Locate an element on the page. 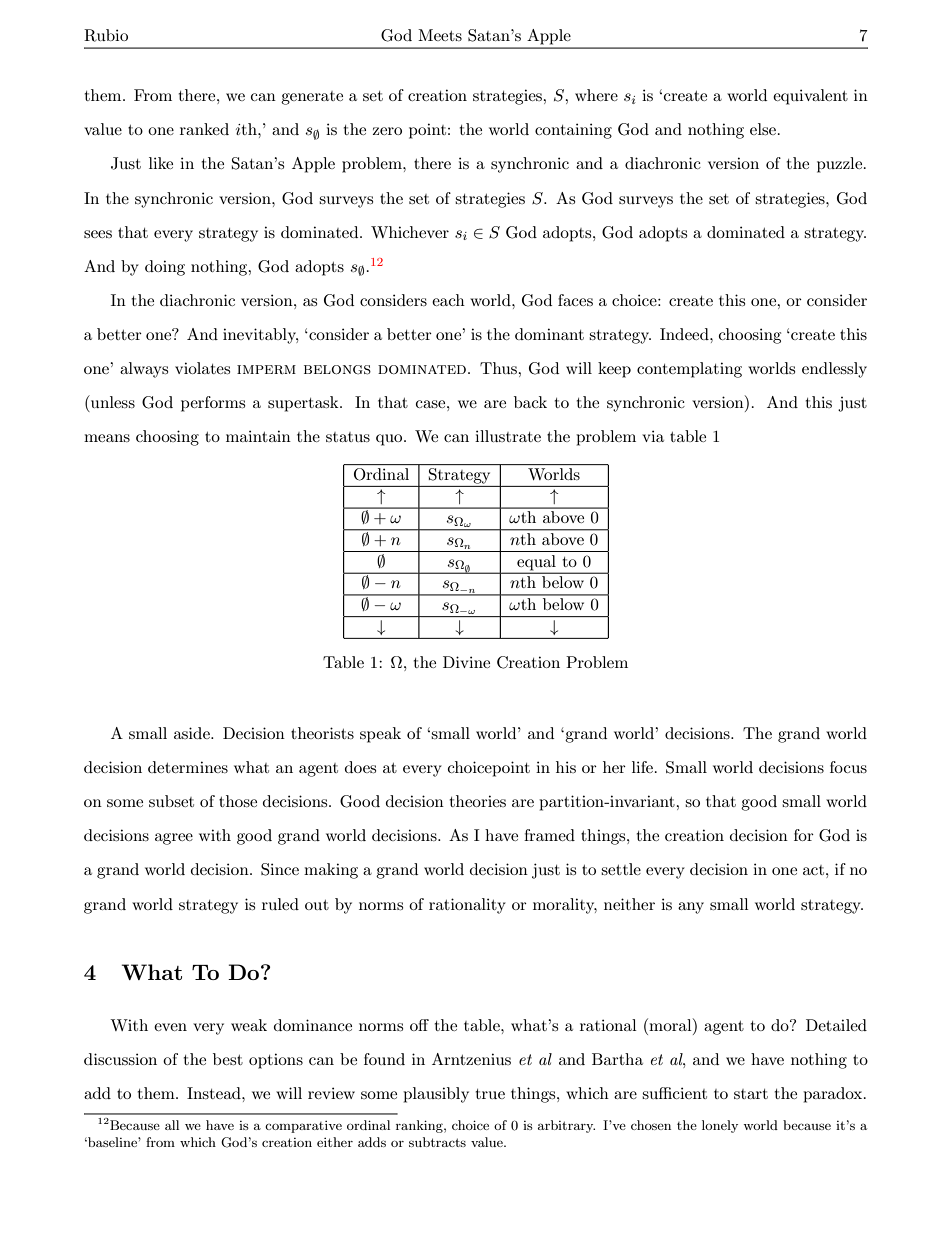 Image resolution: width=952 pixels, height=1233 pixels. equivalent is located at coordinates (810, 97).
